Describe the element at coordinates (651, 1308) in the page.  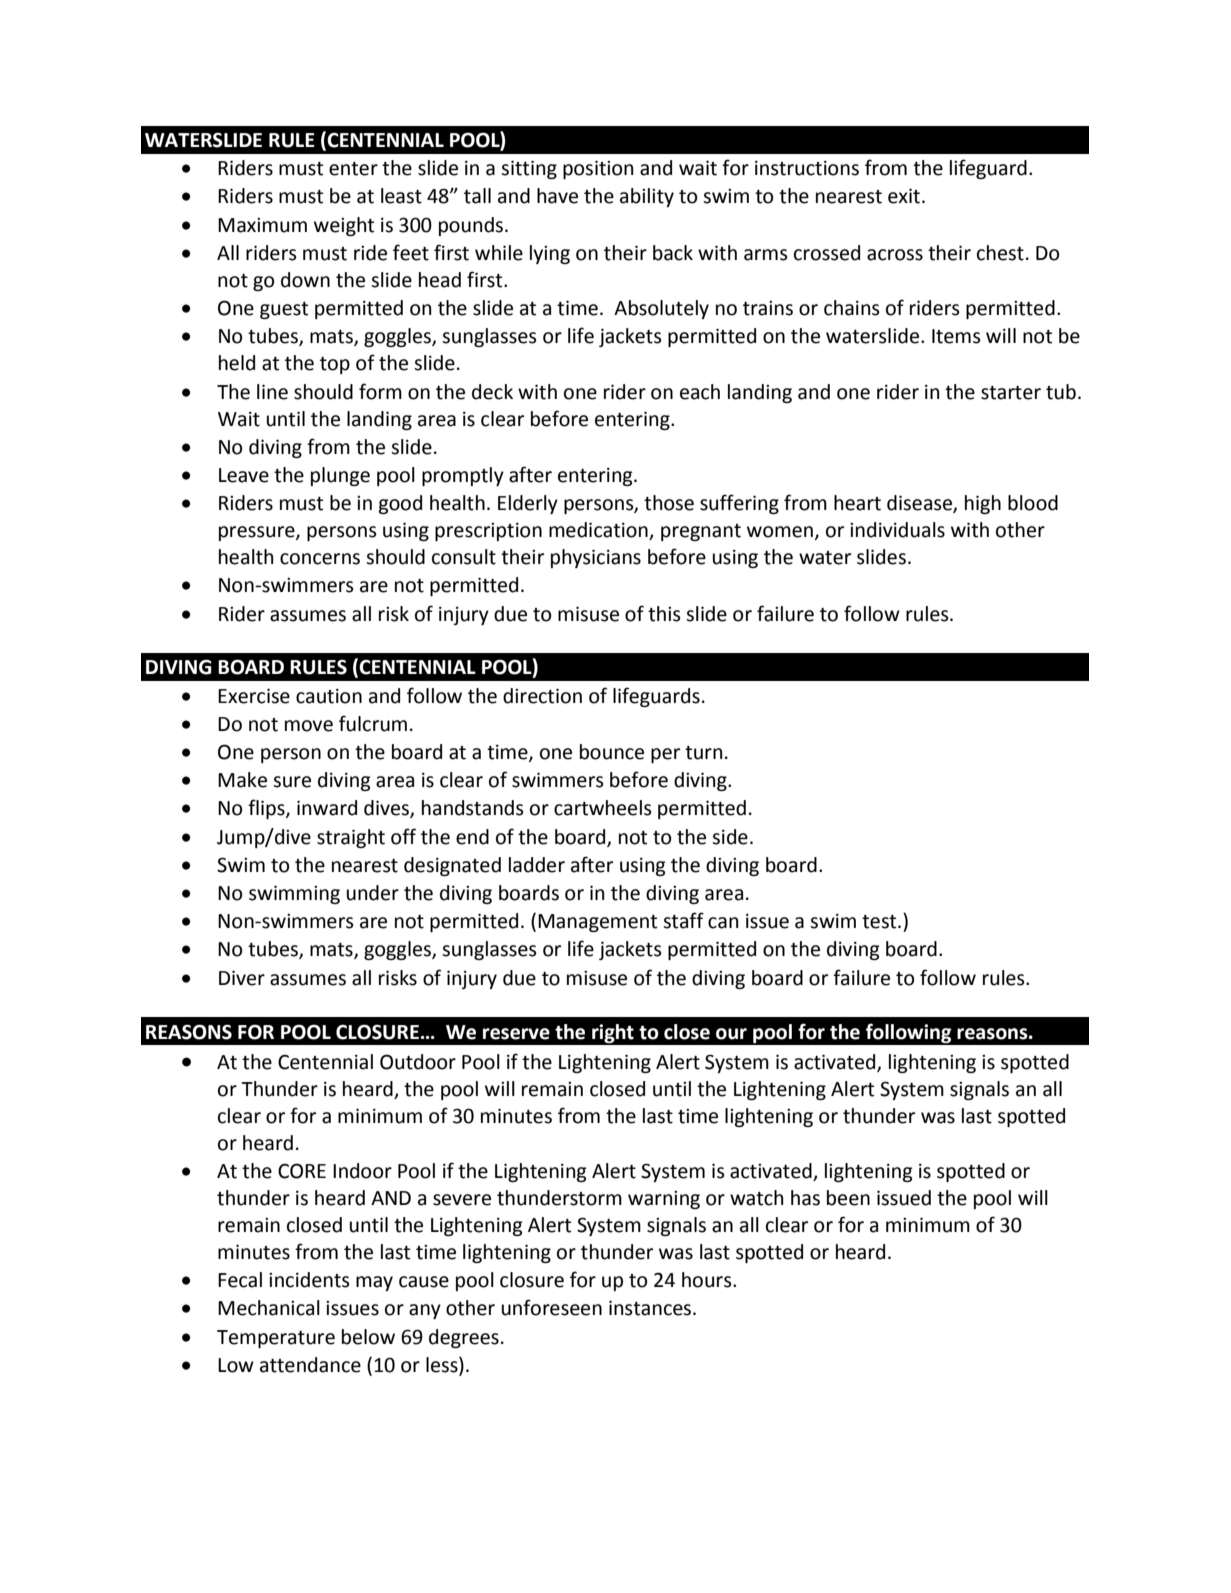
I see `instances` at that location.
